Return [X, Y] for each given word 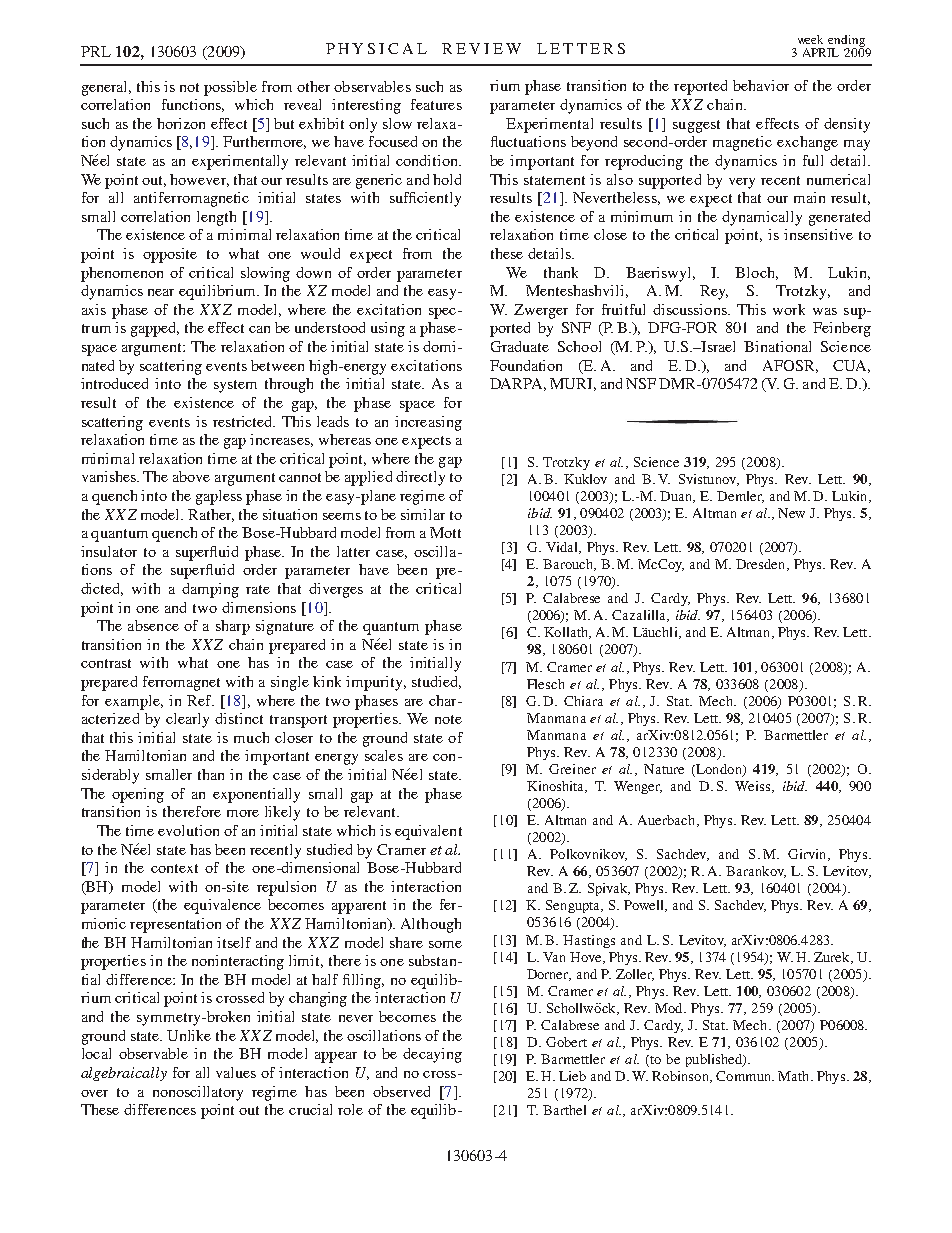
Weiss [754, 787]
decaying [432, 1055]
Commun [744, 1076]
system [235, 386]
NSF [641, 383]
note [448, 719]
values [236, 1072]
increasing [428, 423]
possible [230, 88]
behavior [761, 85]
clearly [187, 720]
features [436, 104]
